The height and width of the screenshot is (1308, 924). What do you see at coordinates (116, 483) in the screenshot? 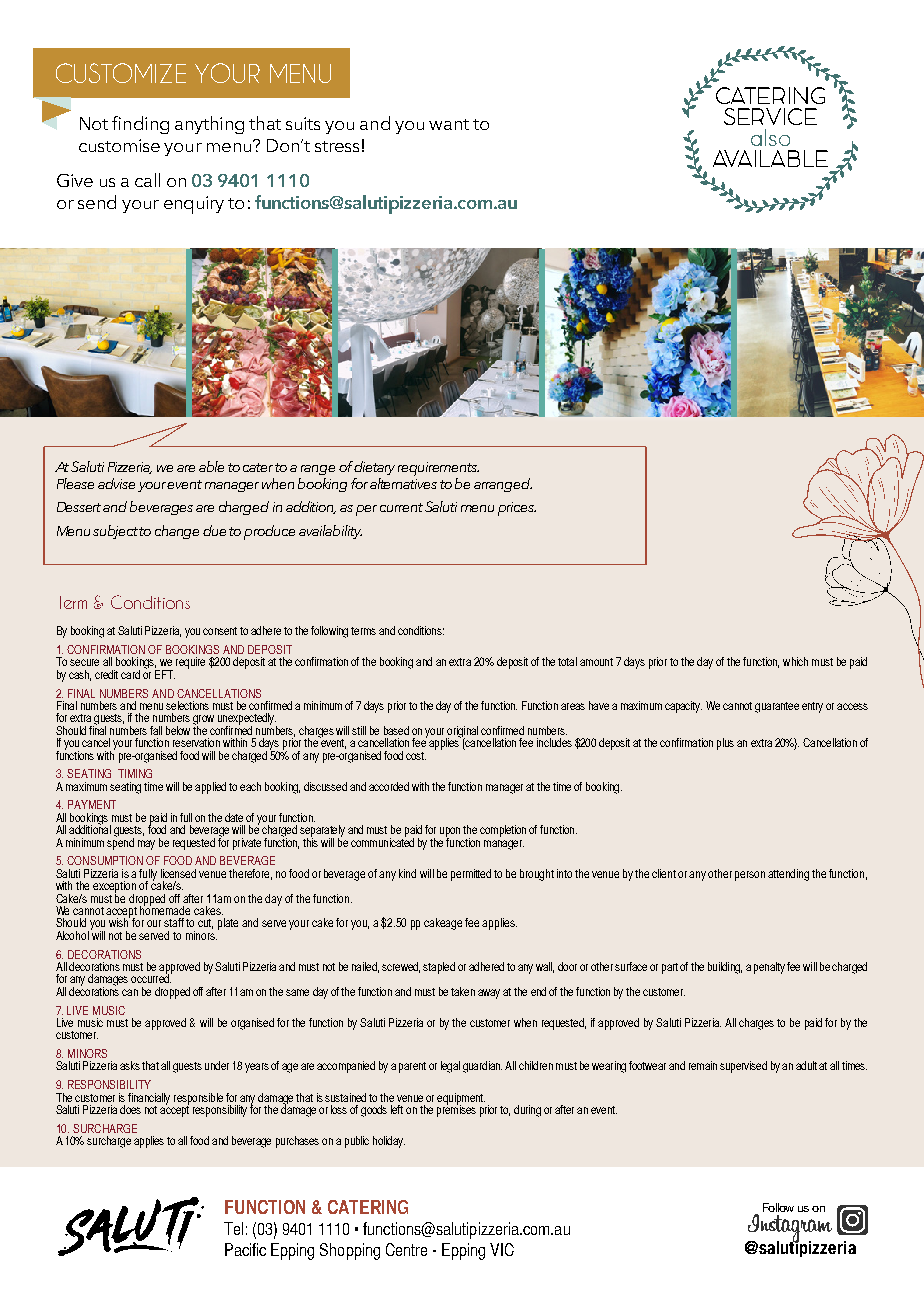
I see `advise` at bounding box center [116, 483].
